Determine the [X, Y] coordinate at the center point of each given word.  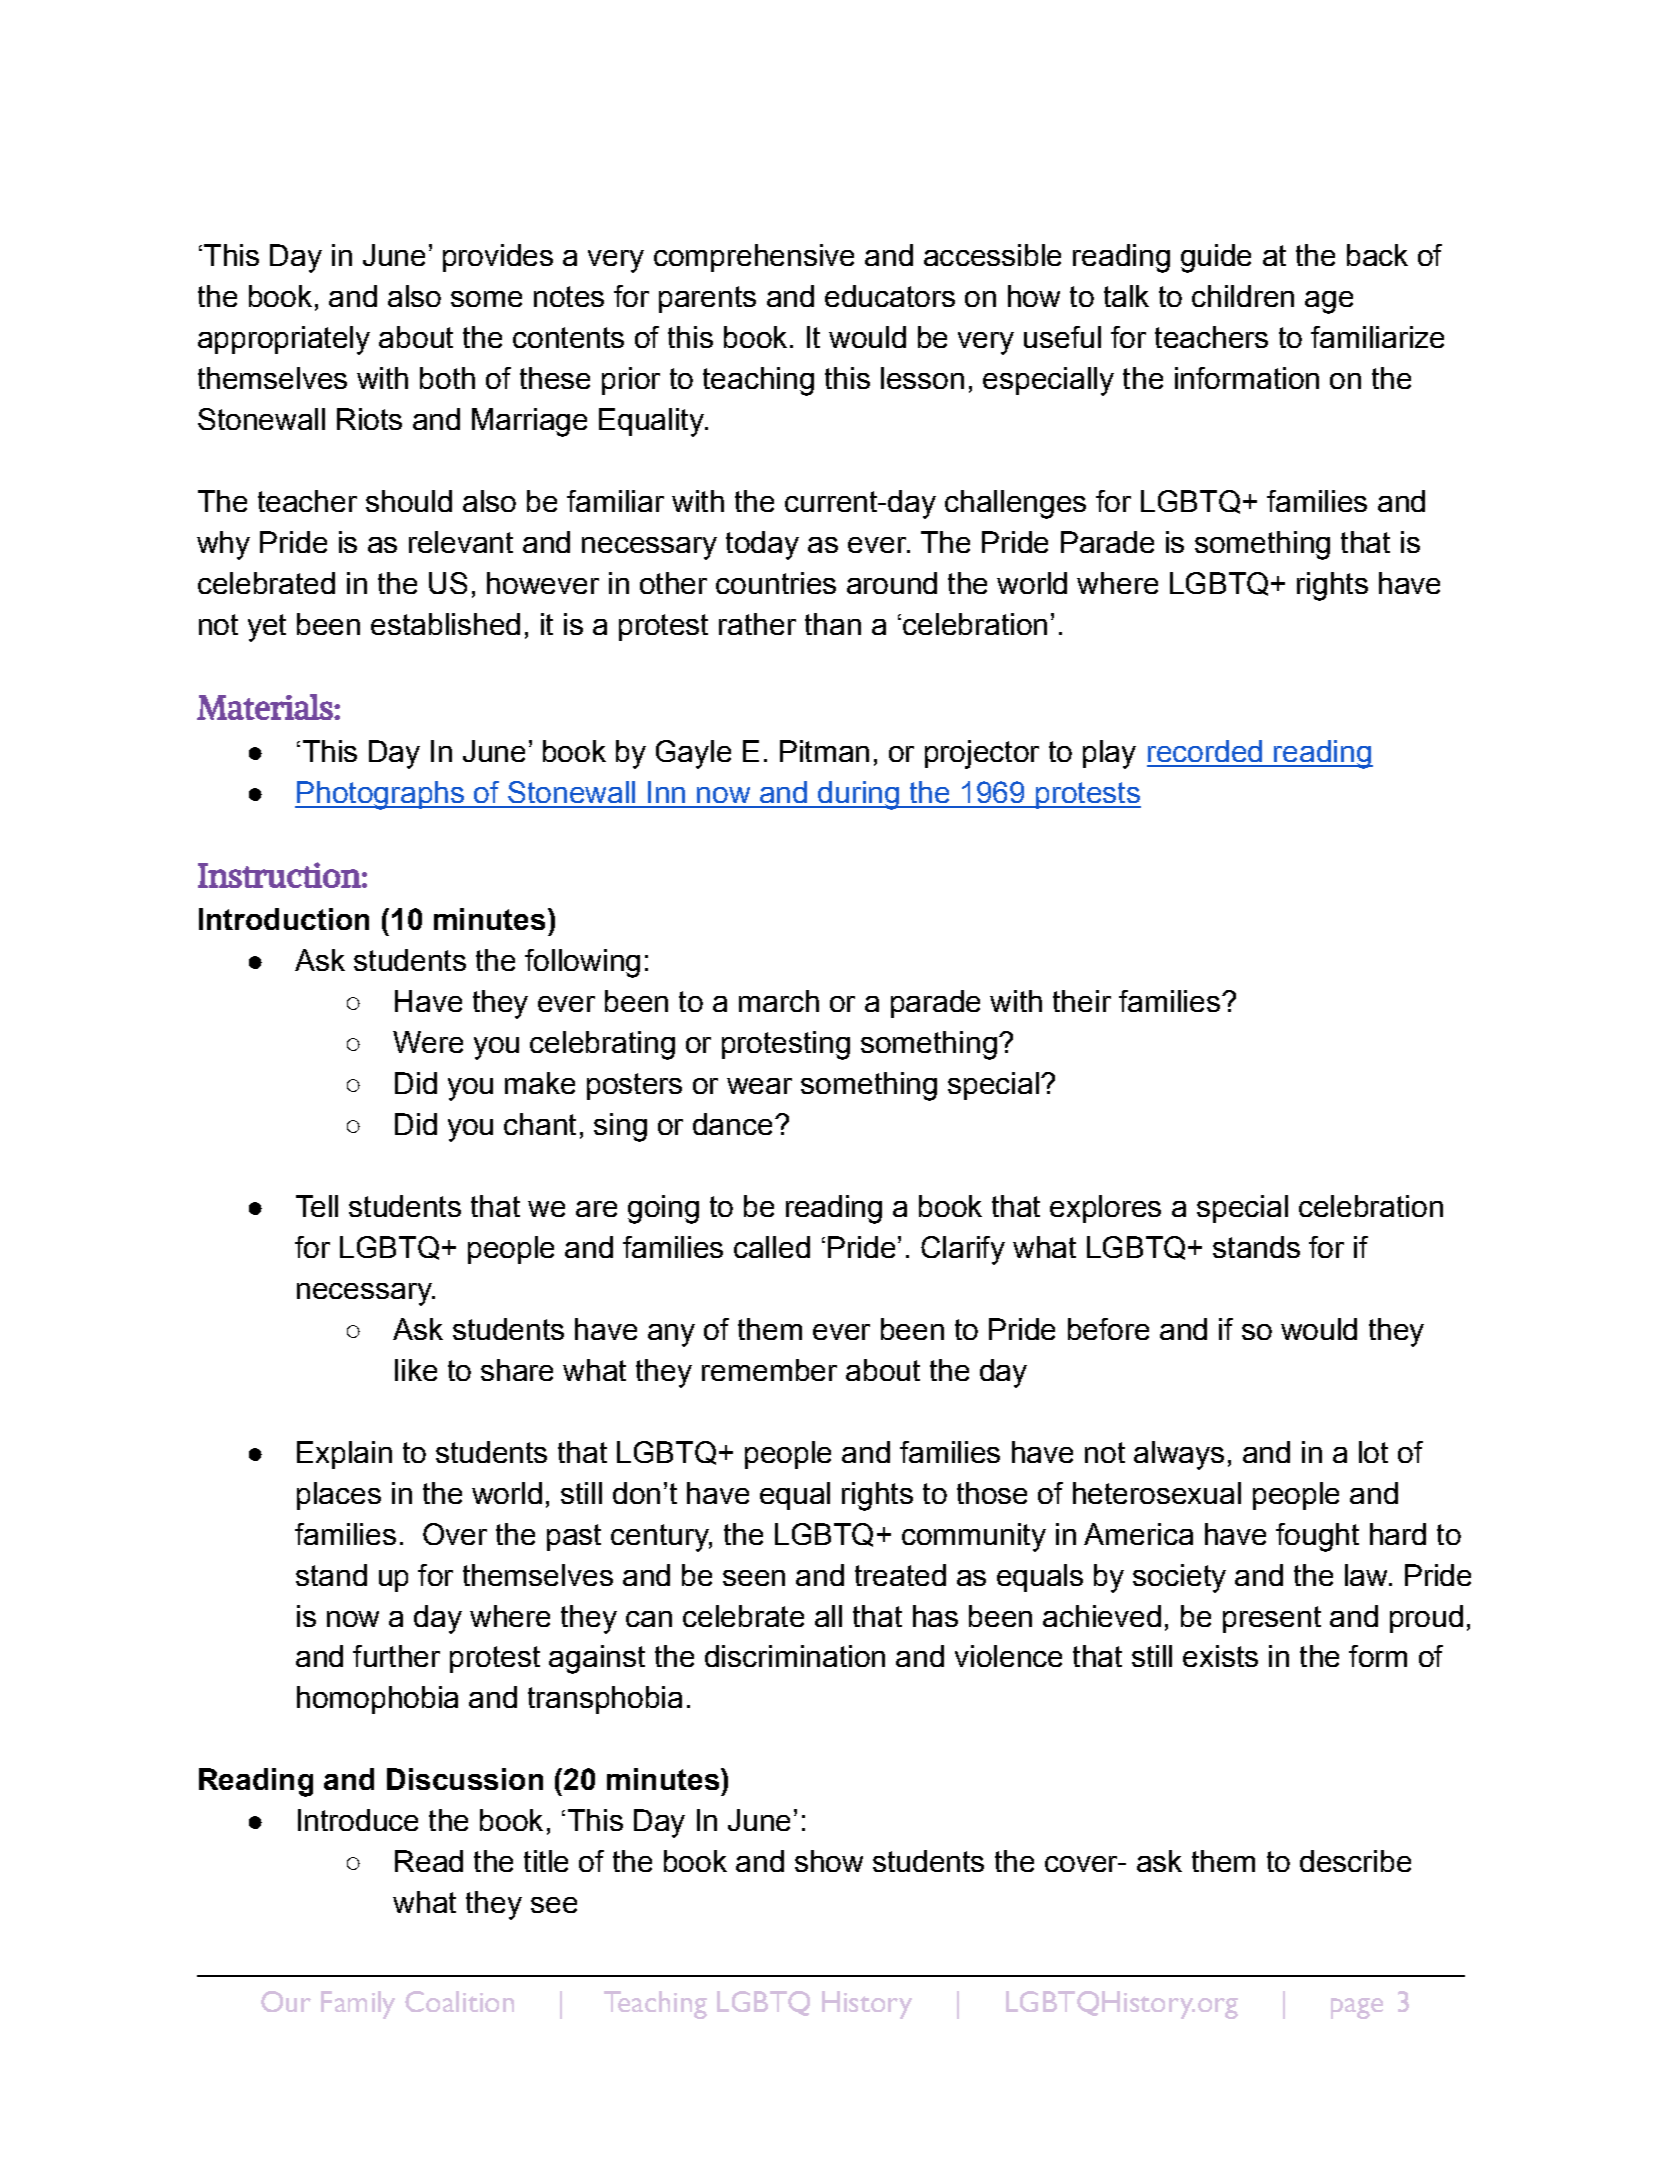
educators [890, 296]
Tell [317, 1206]
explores [1105, 1209]
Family [358, 2005]
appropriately [284, 340]
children [1243, 296]
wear [759, 1086]
